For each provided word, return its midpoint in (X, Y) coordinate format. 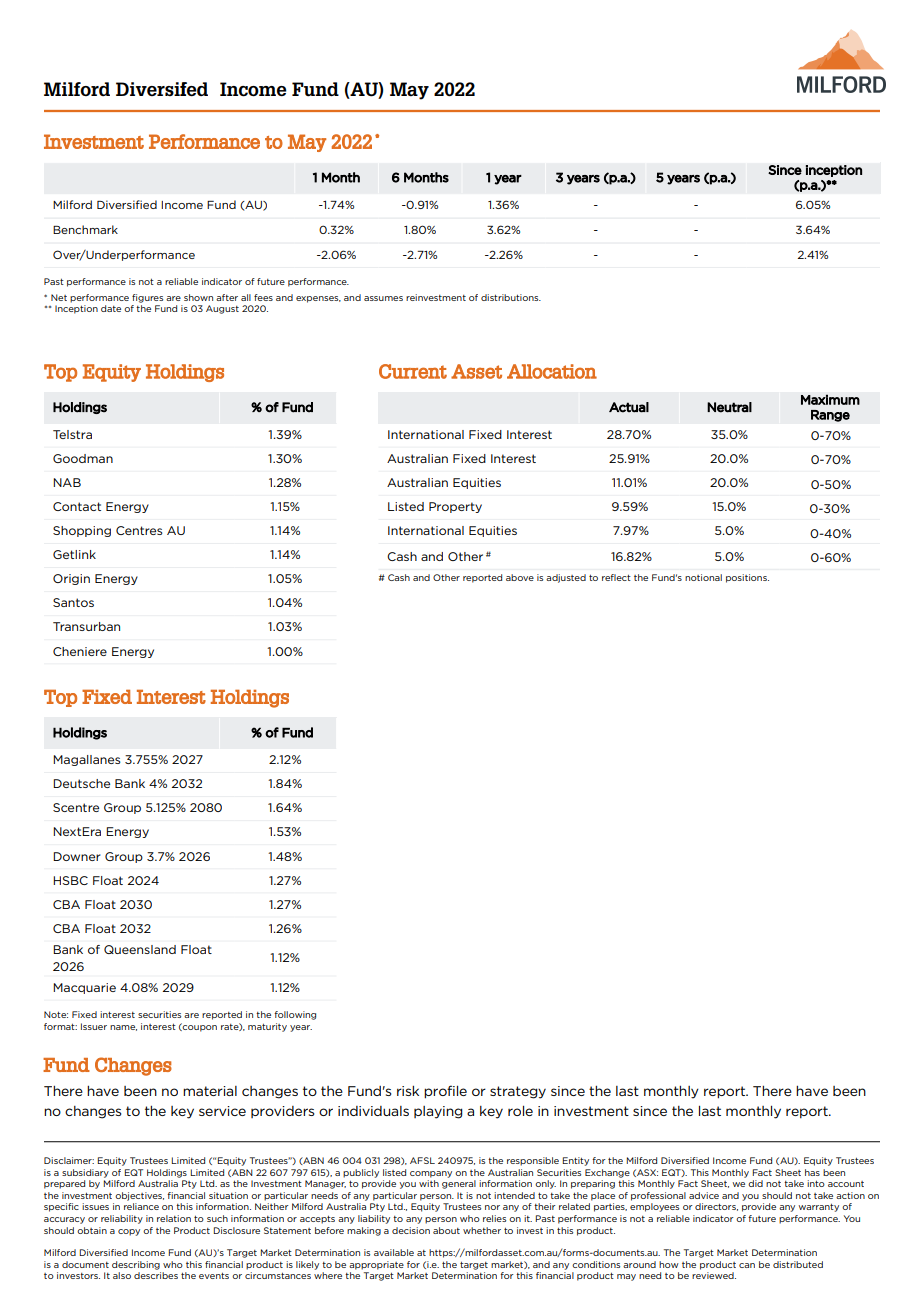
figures (147, 298)
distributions (511, 297)
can (747, 1265)
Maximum (830, 399)
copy (129, 1232)
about (446, 1230)
